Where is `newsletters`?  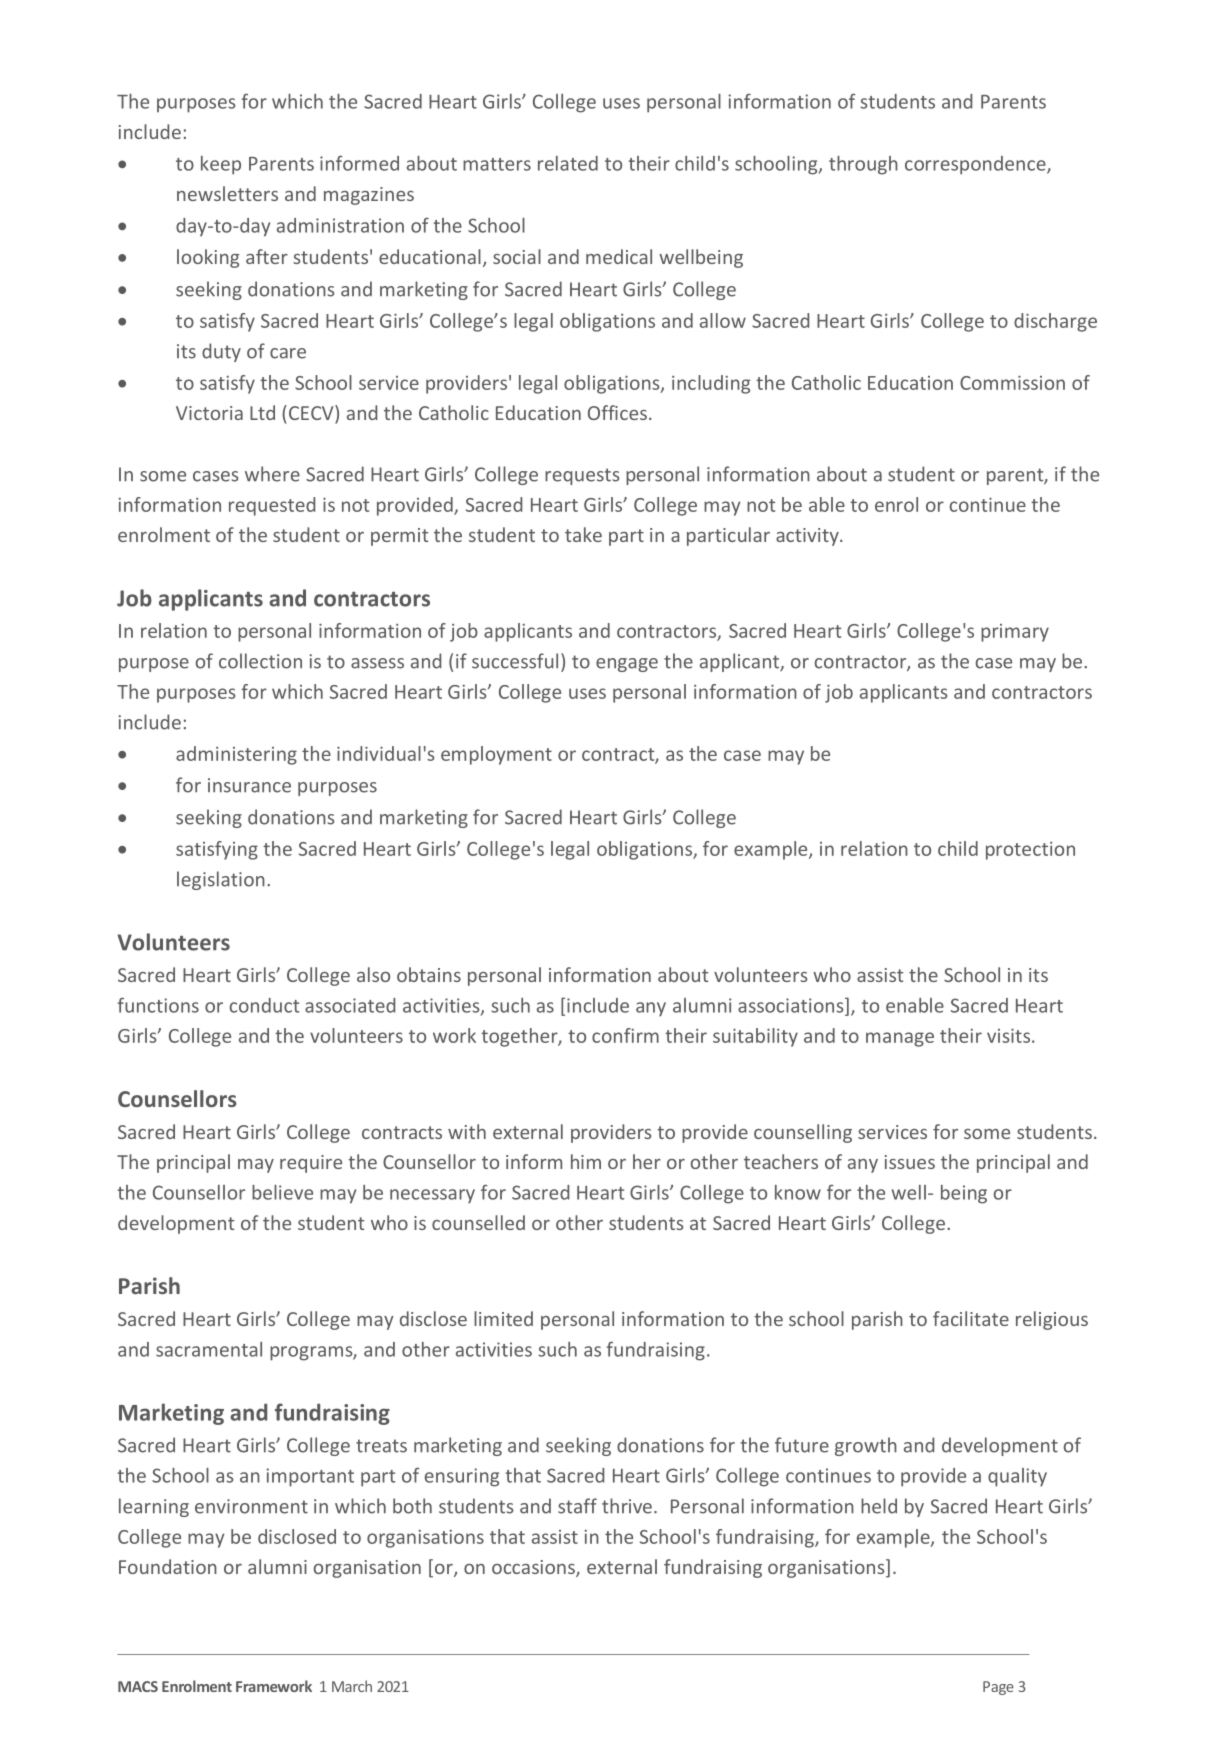
newsletters is located at coordinates (227, 193).
